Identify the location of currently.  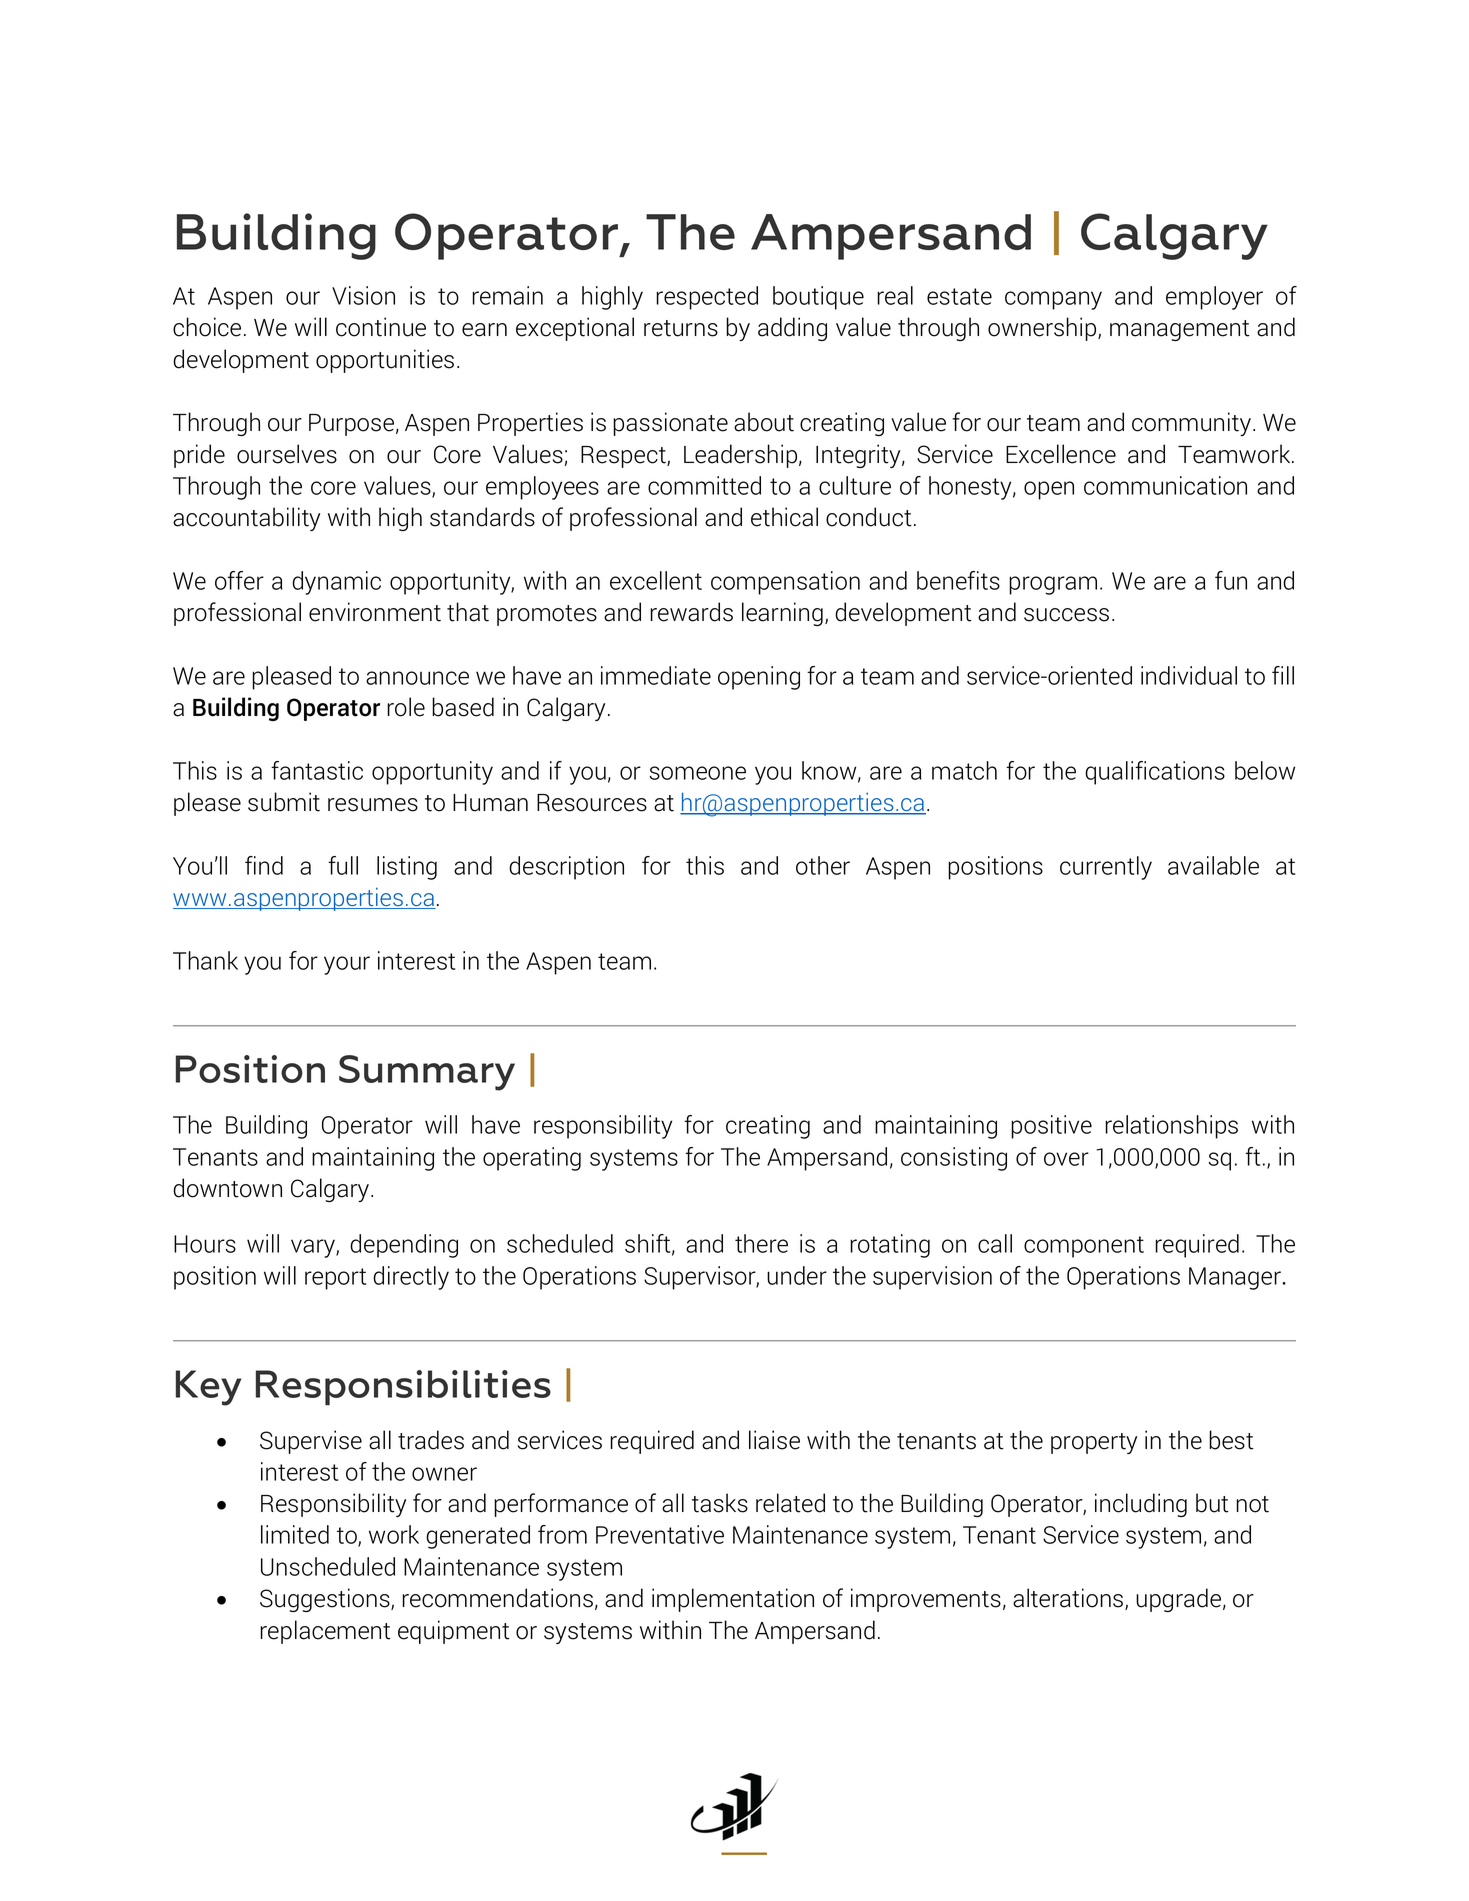
(1106, 868).
